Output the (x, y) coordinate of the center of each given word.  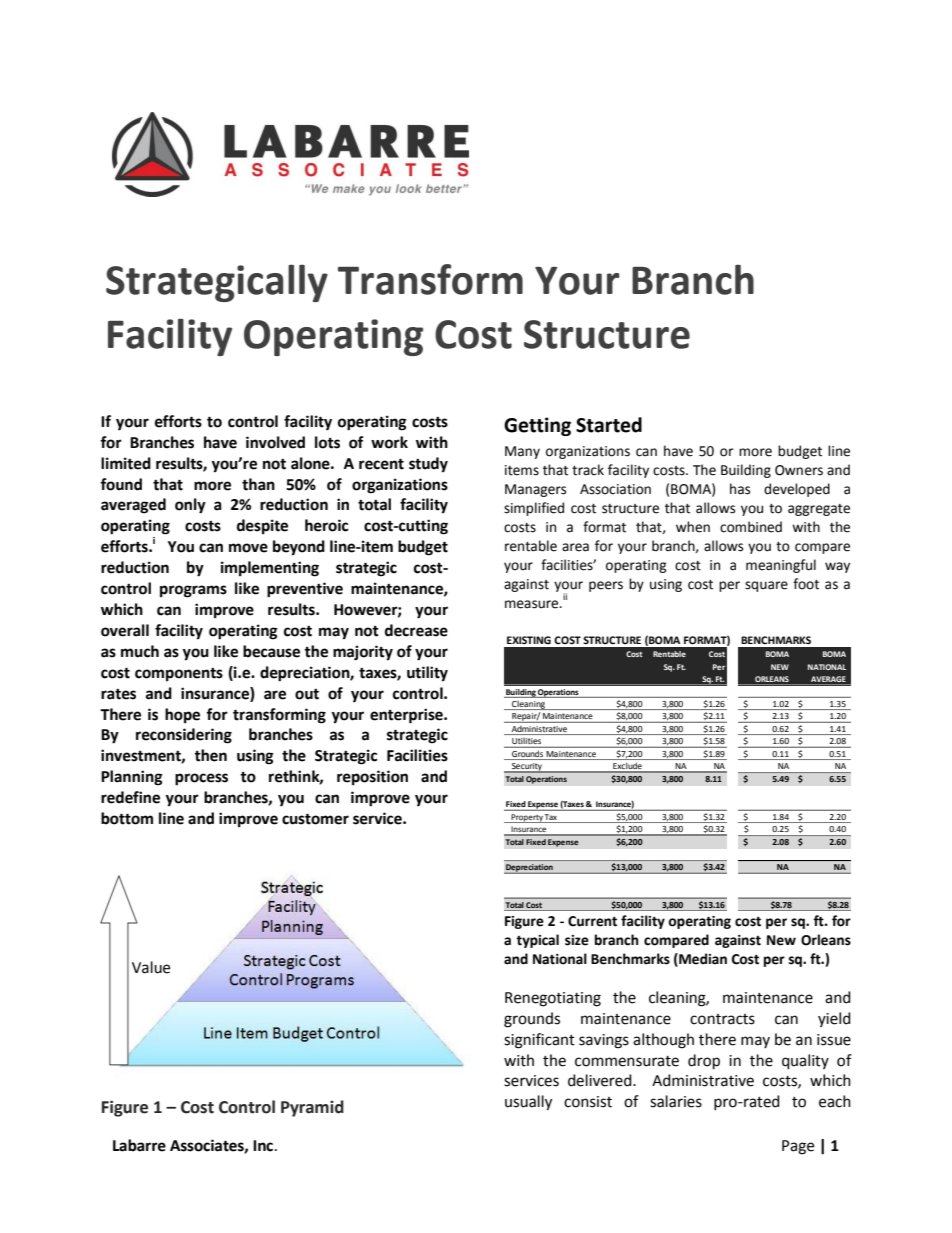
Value (151, 967)
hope (182, 716)
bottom (127, 818)
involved (275, 442)
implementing (270, 569)
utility (427, 674)
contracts (722, 1019)
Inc (264, 1146)
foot (806, 584)
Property (526, 818)
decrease (416, 630)
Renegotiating (553, 999)
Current (592, 921)
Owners (799, 470)
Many (522, 452)
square (766, 586)
